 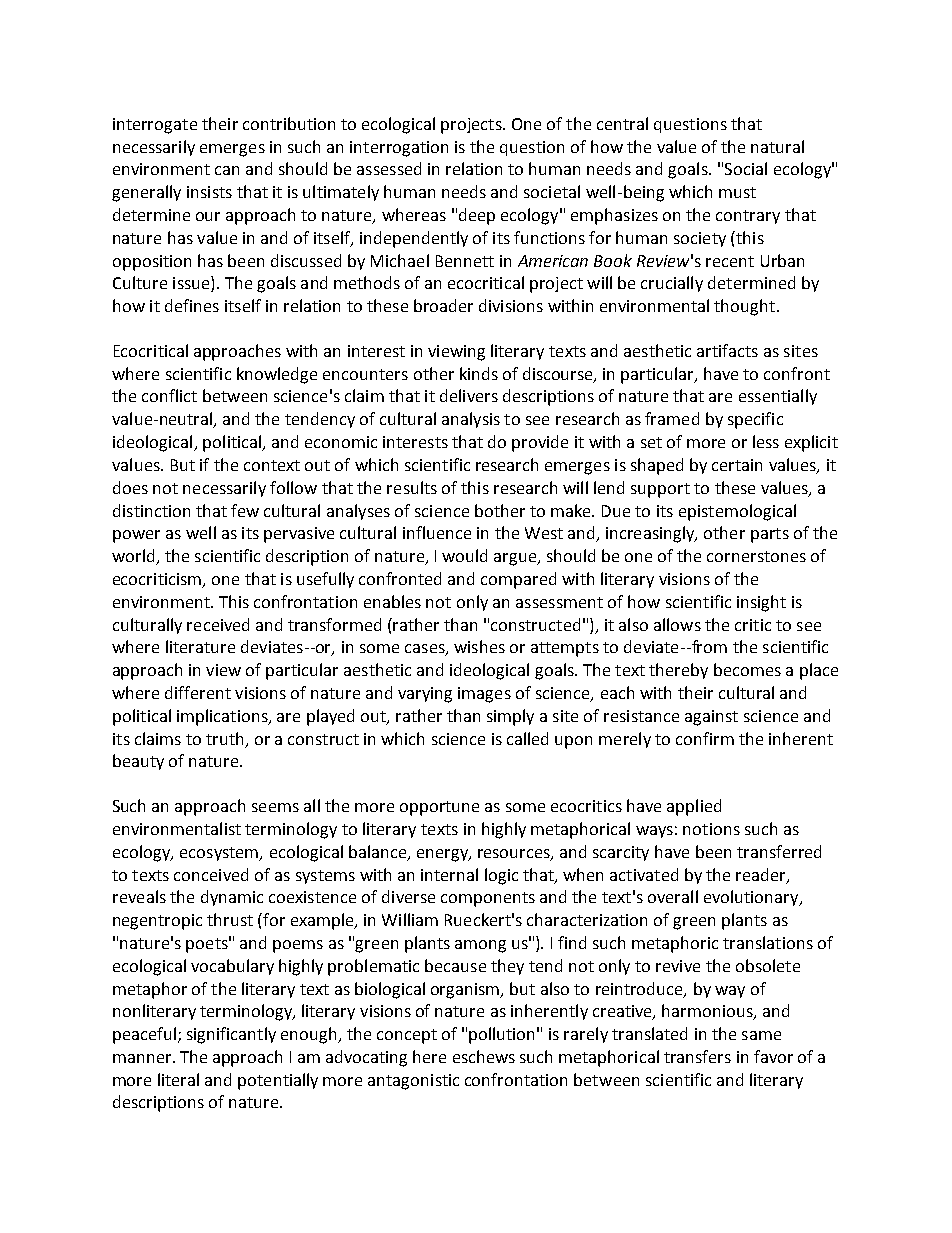 I want to click on significantly, so click(x=231, y=1035).
